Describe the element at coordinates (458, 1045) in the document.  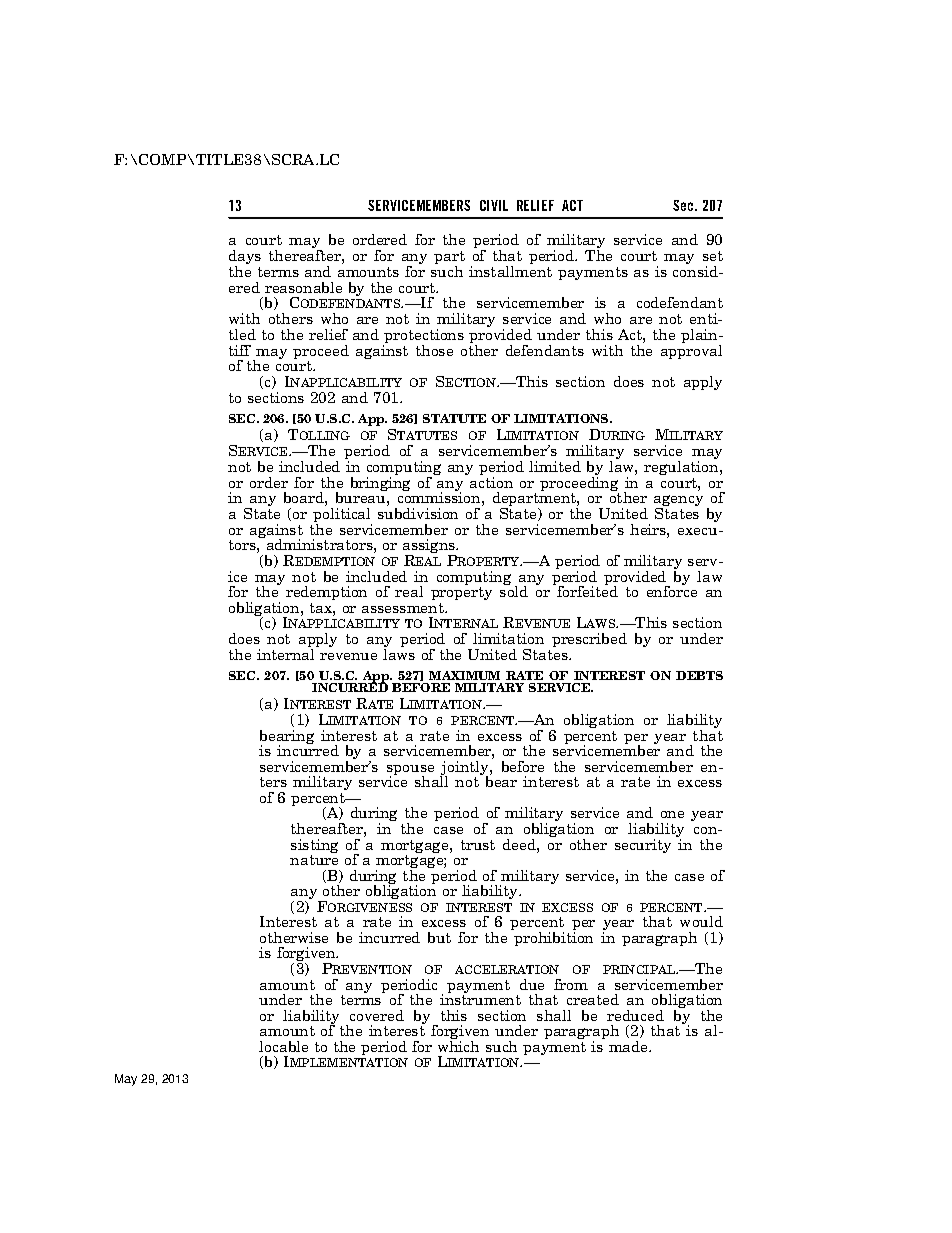
I see `which` at that location.
